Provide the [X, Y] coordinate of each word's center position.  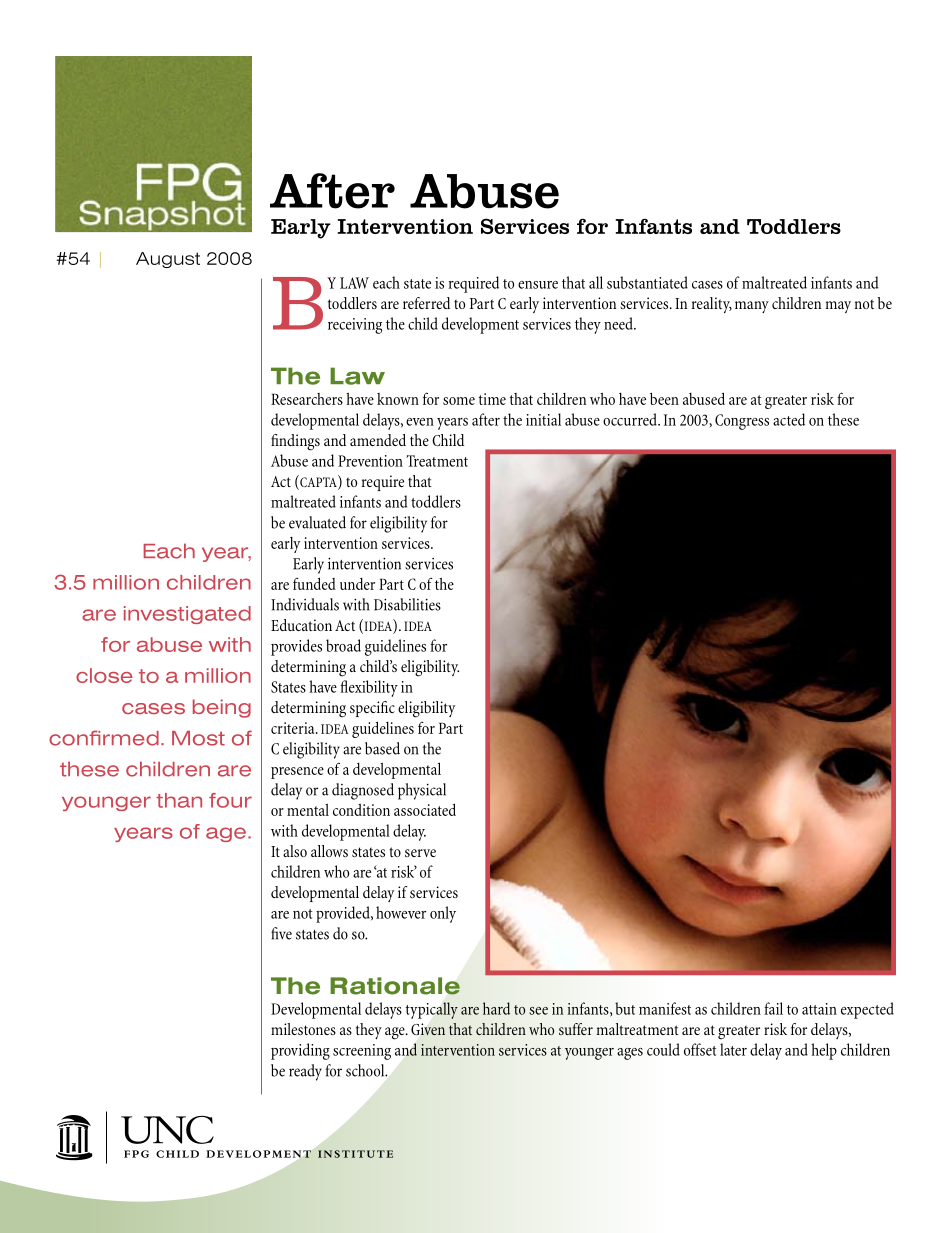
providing [300, 1051]
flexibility [369, 688]
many [752, 307]
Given [428, 1029]
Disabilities [407, 604]
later [733, 1049]
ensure [538, 285]
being [222, 708]
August [168, 260]
